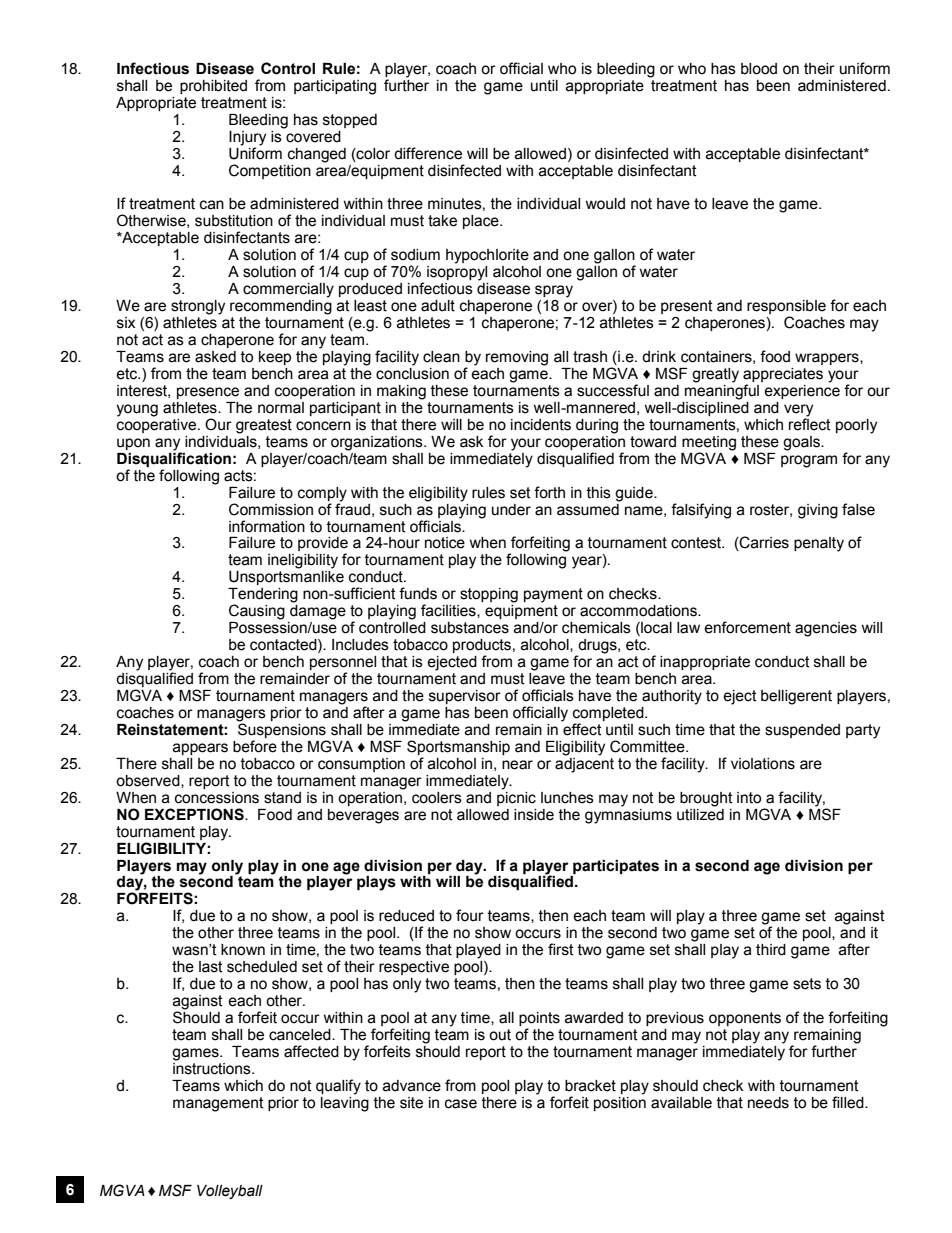 The image size is (952, 1233). What do you see at coordinates (747, 627) in the image?
I see `enforcement` at bounding box center [747, 627].
